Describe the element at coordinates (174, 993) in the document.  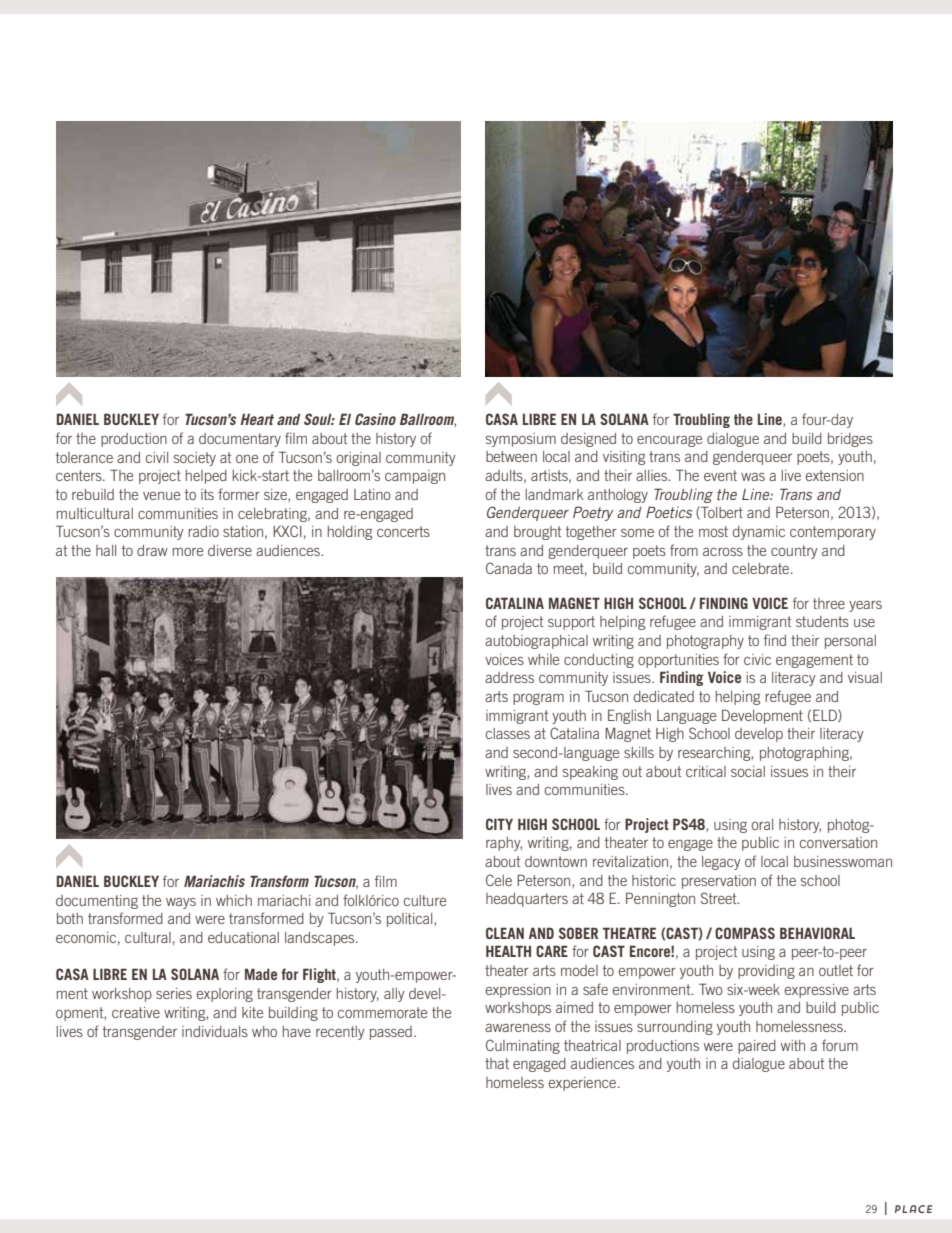
I see `series` at that location.
